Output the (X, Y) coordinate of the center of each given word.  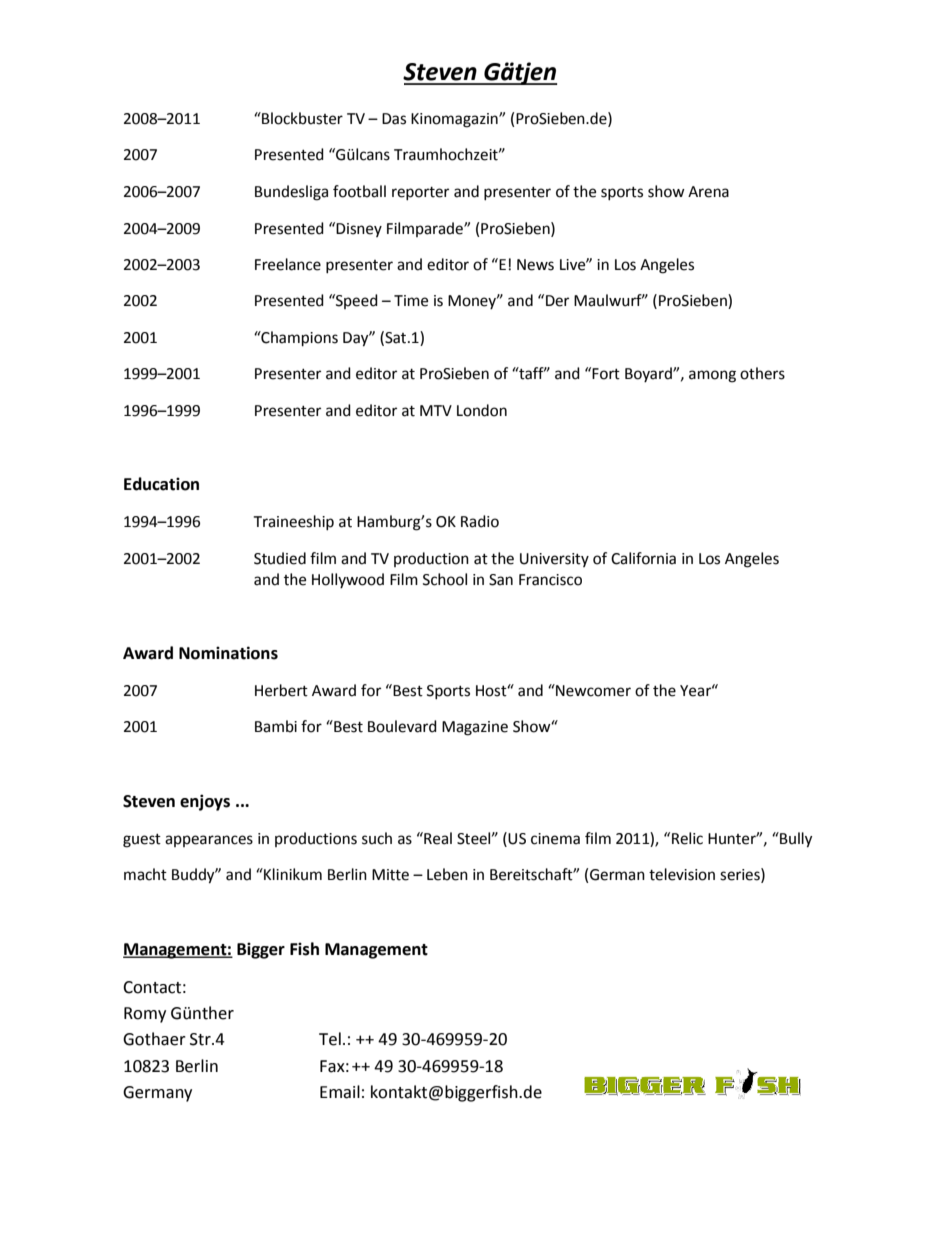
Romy (145, 1015)
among (712, 376)
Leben (447, 874)
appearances (209, 841)
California (643, 558)
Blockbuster (301, 118)
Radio (480, 521)
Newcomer (592, 690)
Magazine (475, 728)
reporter (420, 193)
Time (411, 301)
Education (161, 484)
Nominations (228, 653)
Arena (708, 192)
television (682, 874)
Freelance (288, 264)
